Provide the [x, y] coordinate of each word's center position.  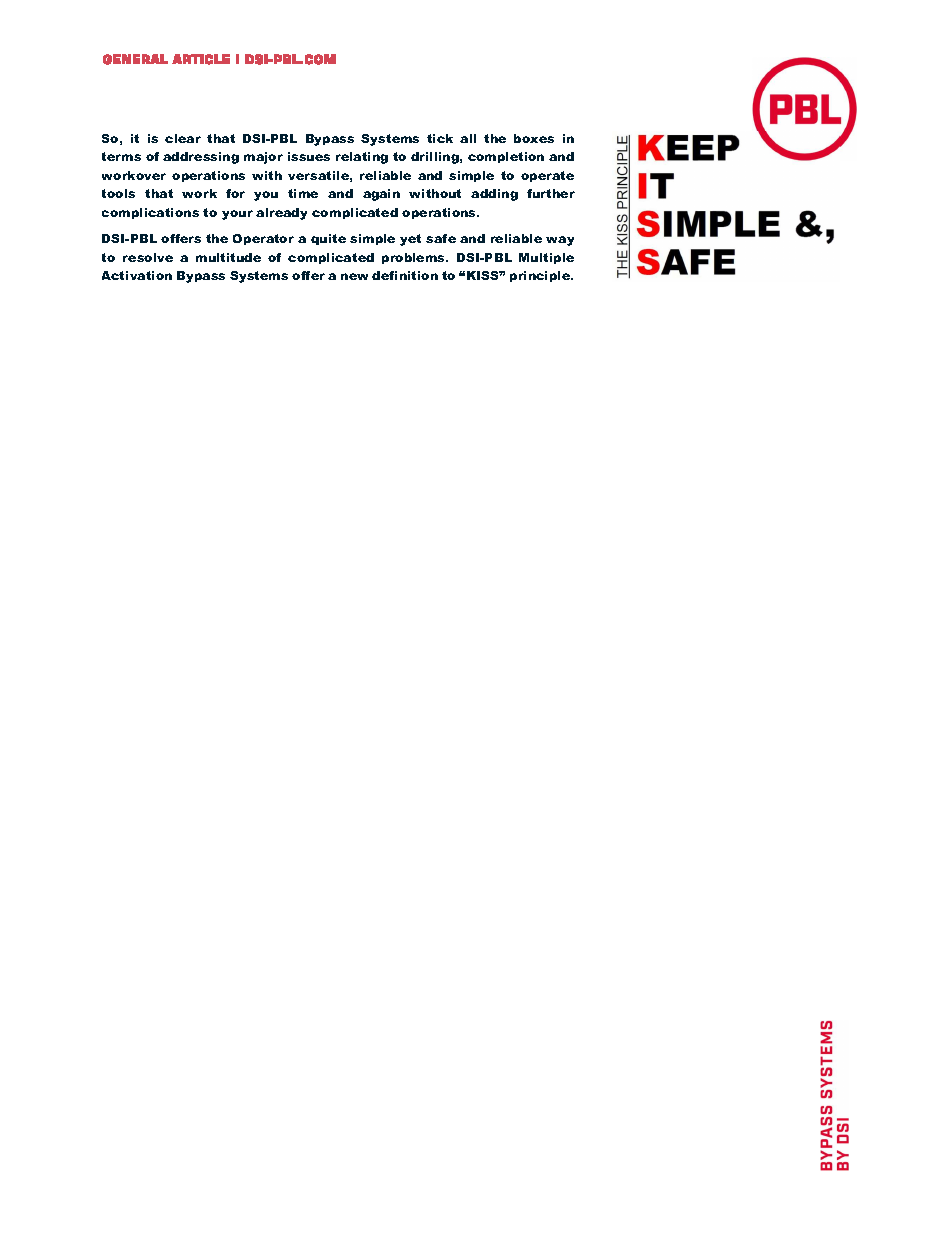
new [354, 276]
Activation [137, 275]
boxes [534, 138]
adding [494, 195]
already [281, 214]
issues [309, 156]
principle [541, 276]
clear [183, 138]
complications [150, 213]
